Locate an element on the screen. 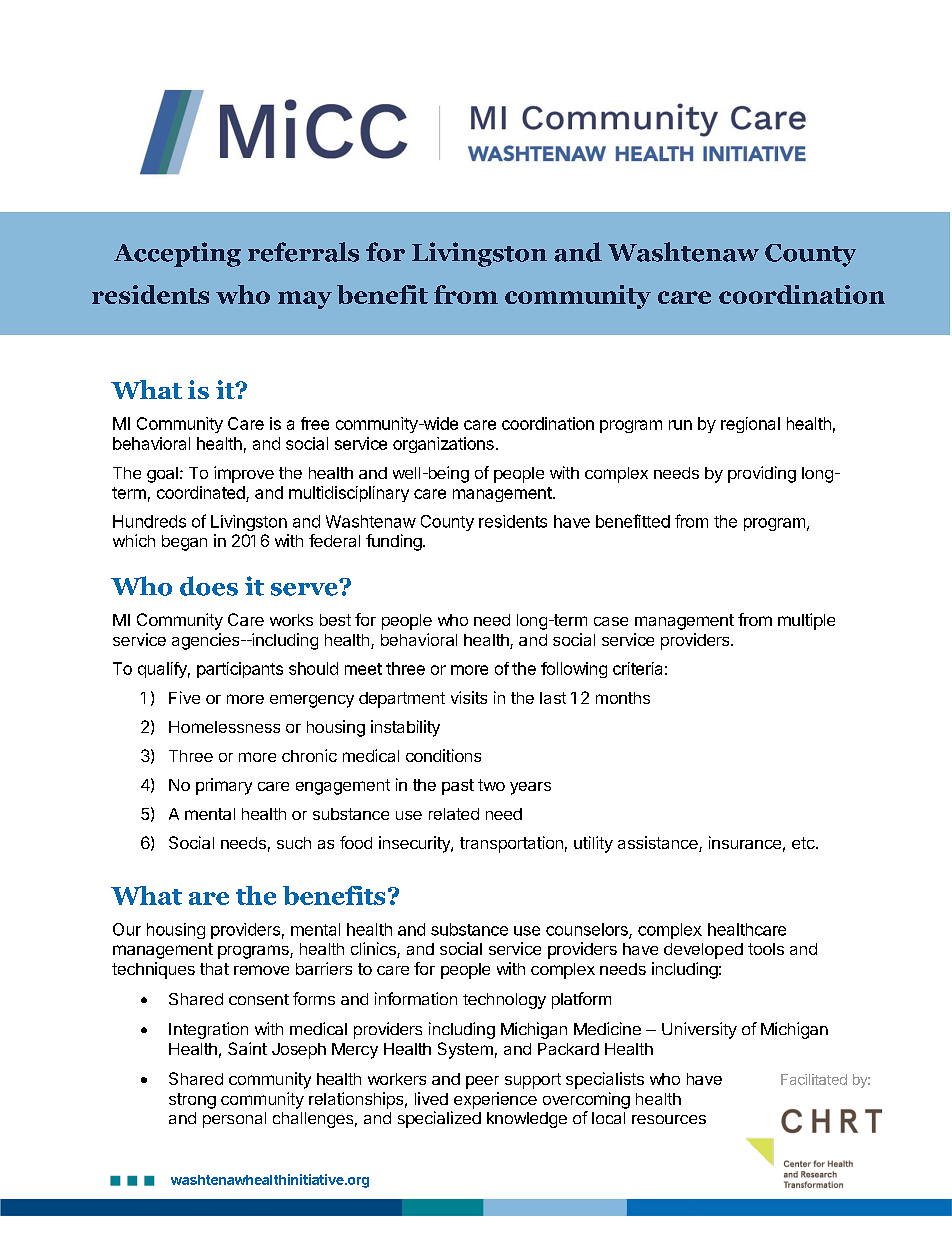 The width and height of the screenshot is (952, 1233). transportation is located at coordinates (511, 844).
